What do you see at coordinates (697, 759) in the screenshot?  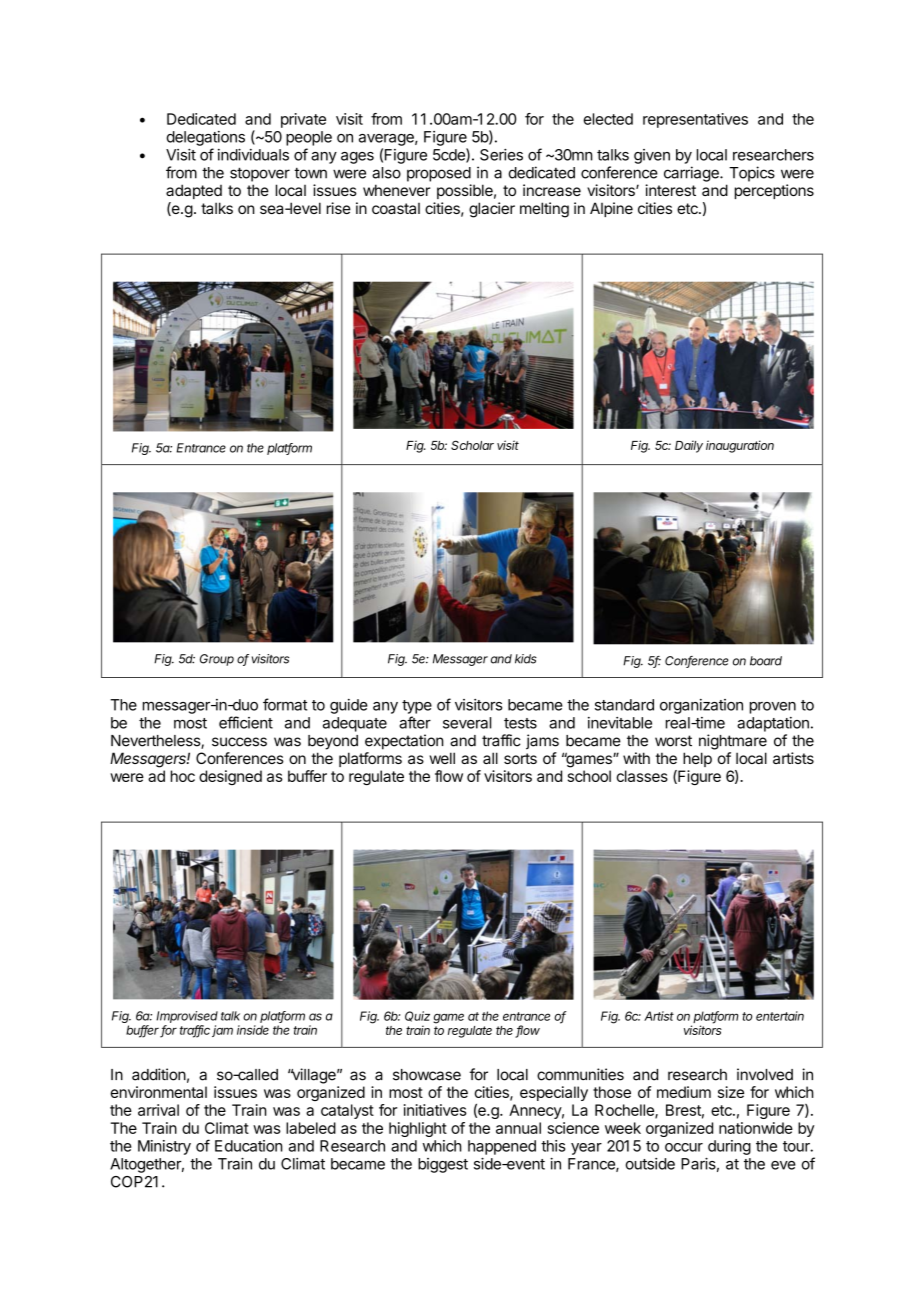 I see `help` at bounding box center [697, 759].
